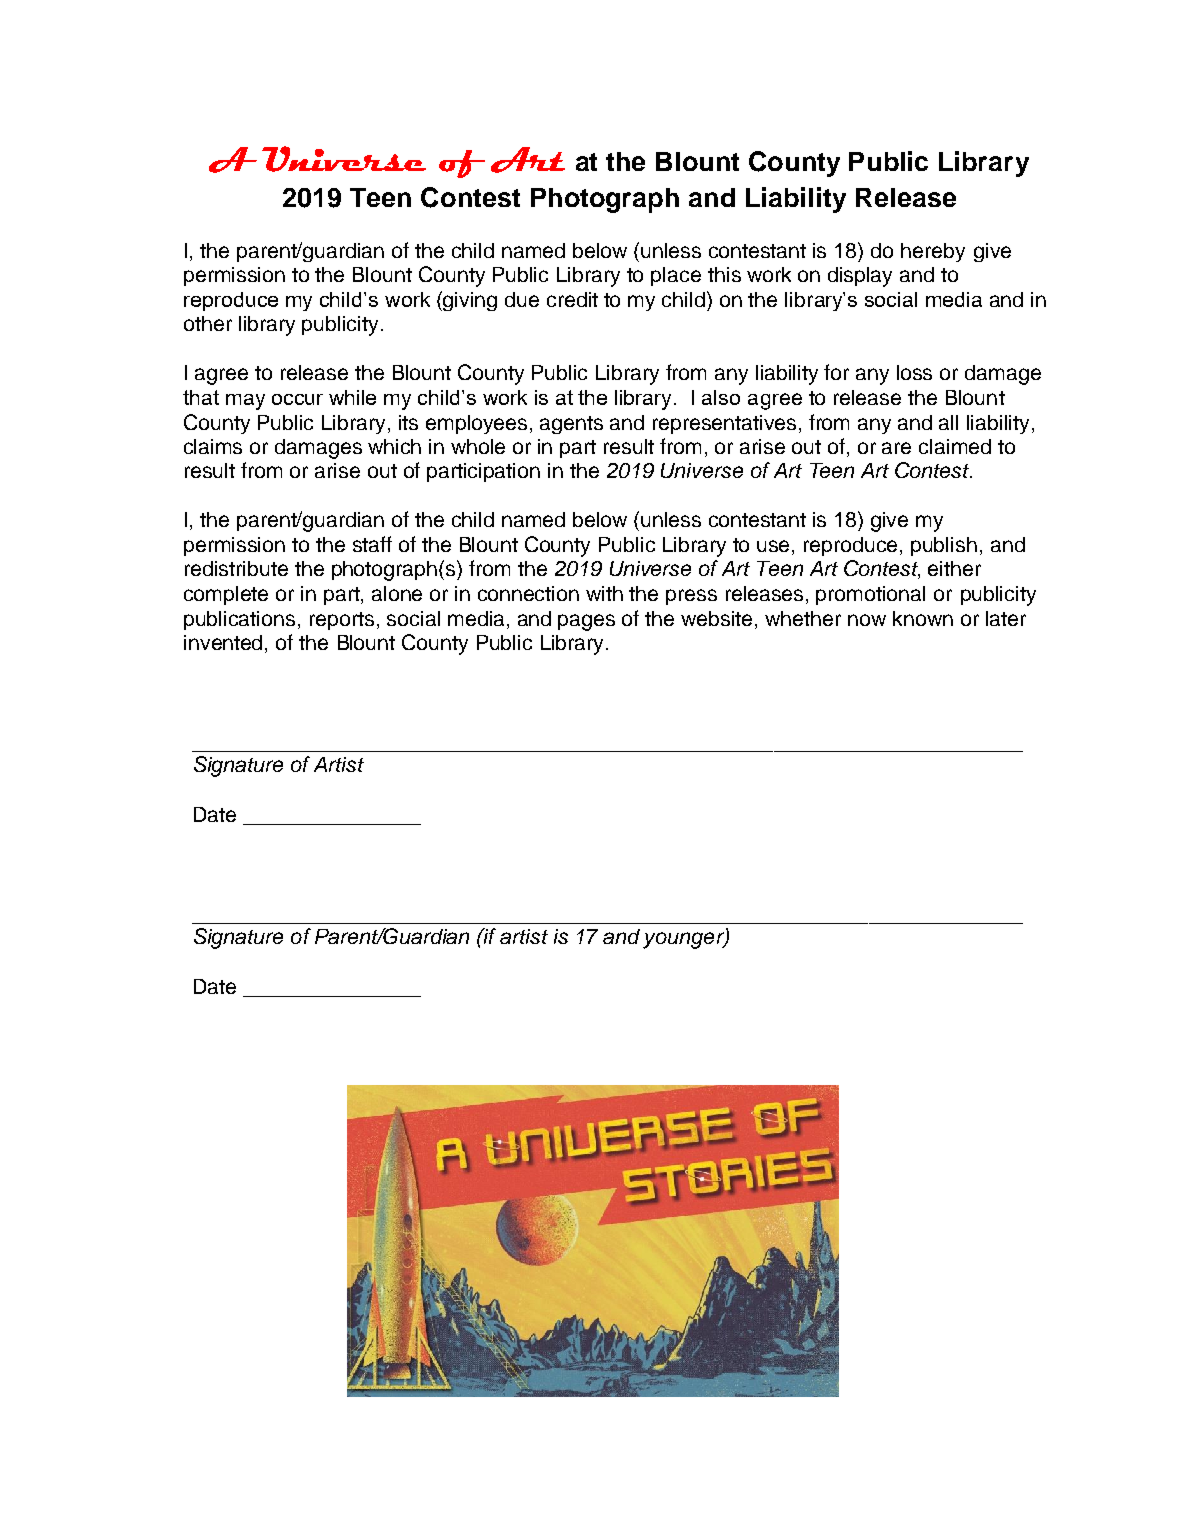 This screenshot has width=1187, height=1537. Describe the element at coordinates (685, 940) in the screenshot. I see `younger` at that location.
